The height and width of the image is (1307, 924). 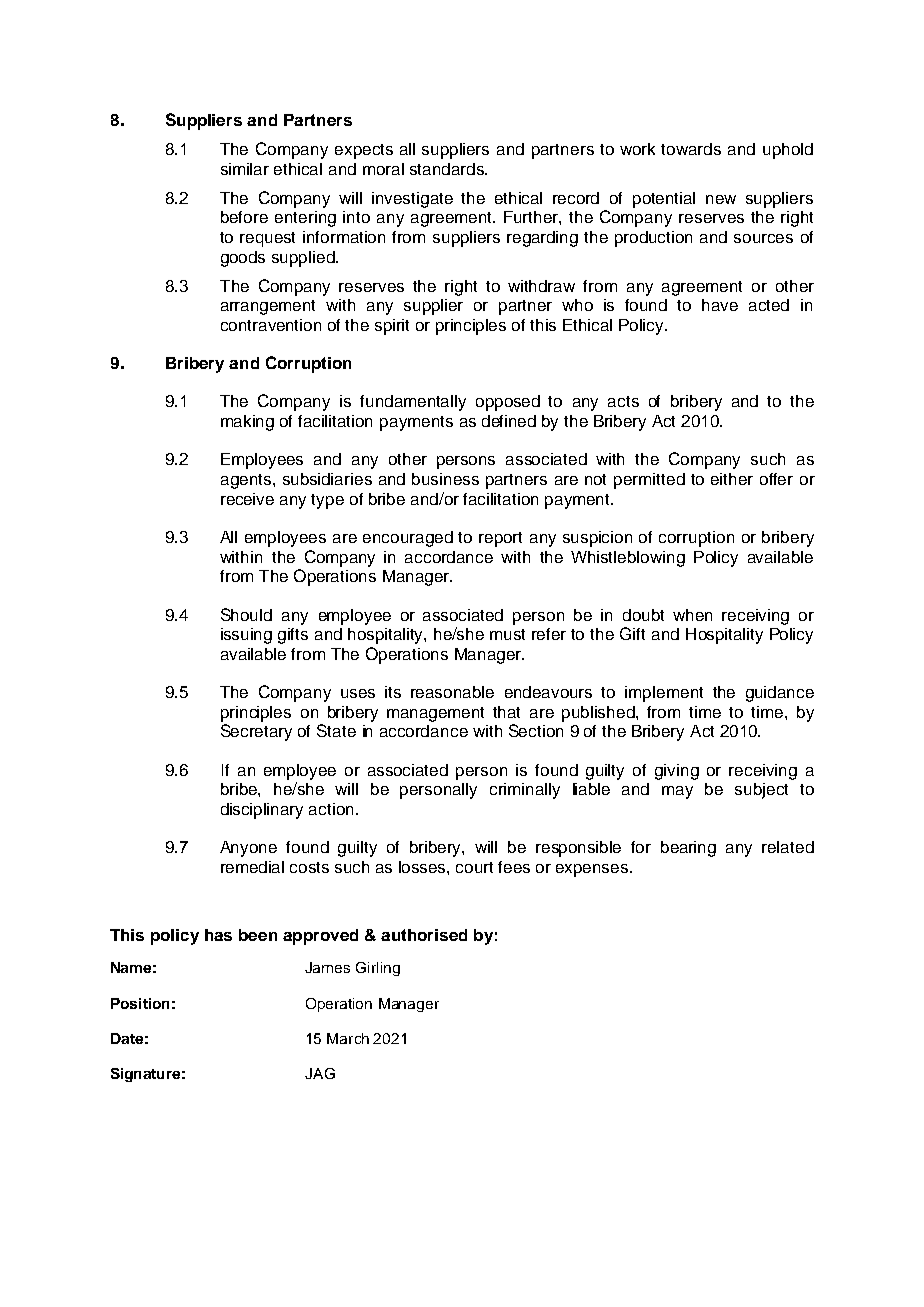 I want to click on new, so click(x=721, y=199).
